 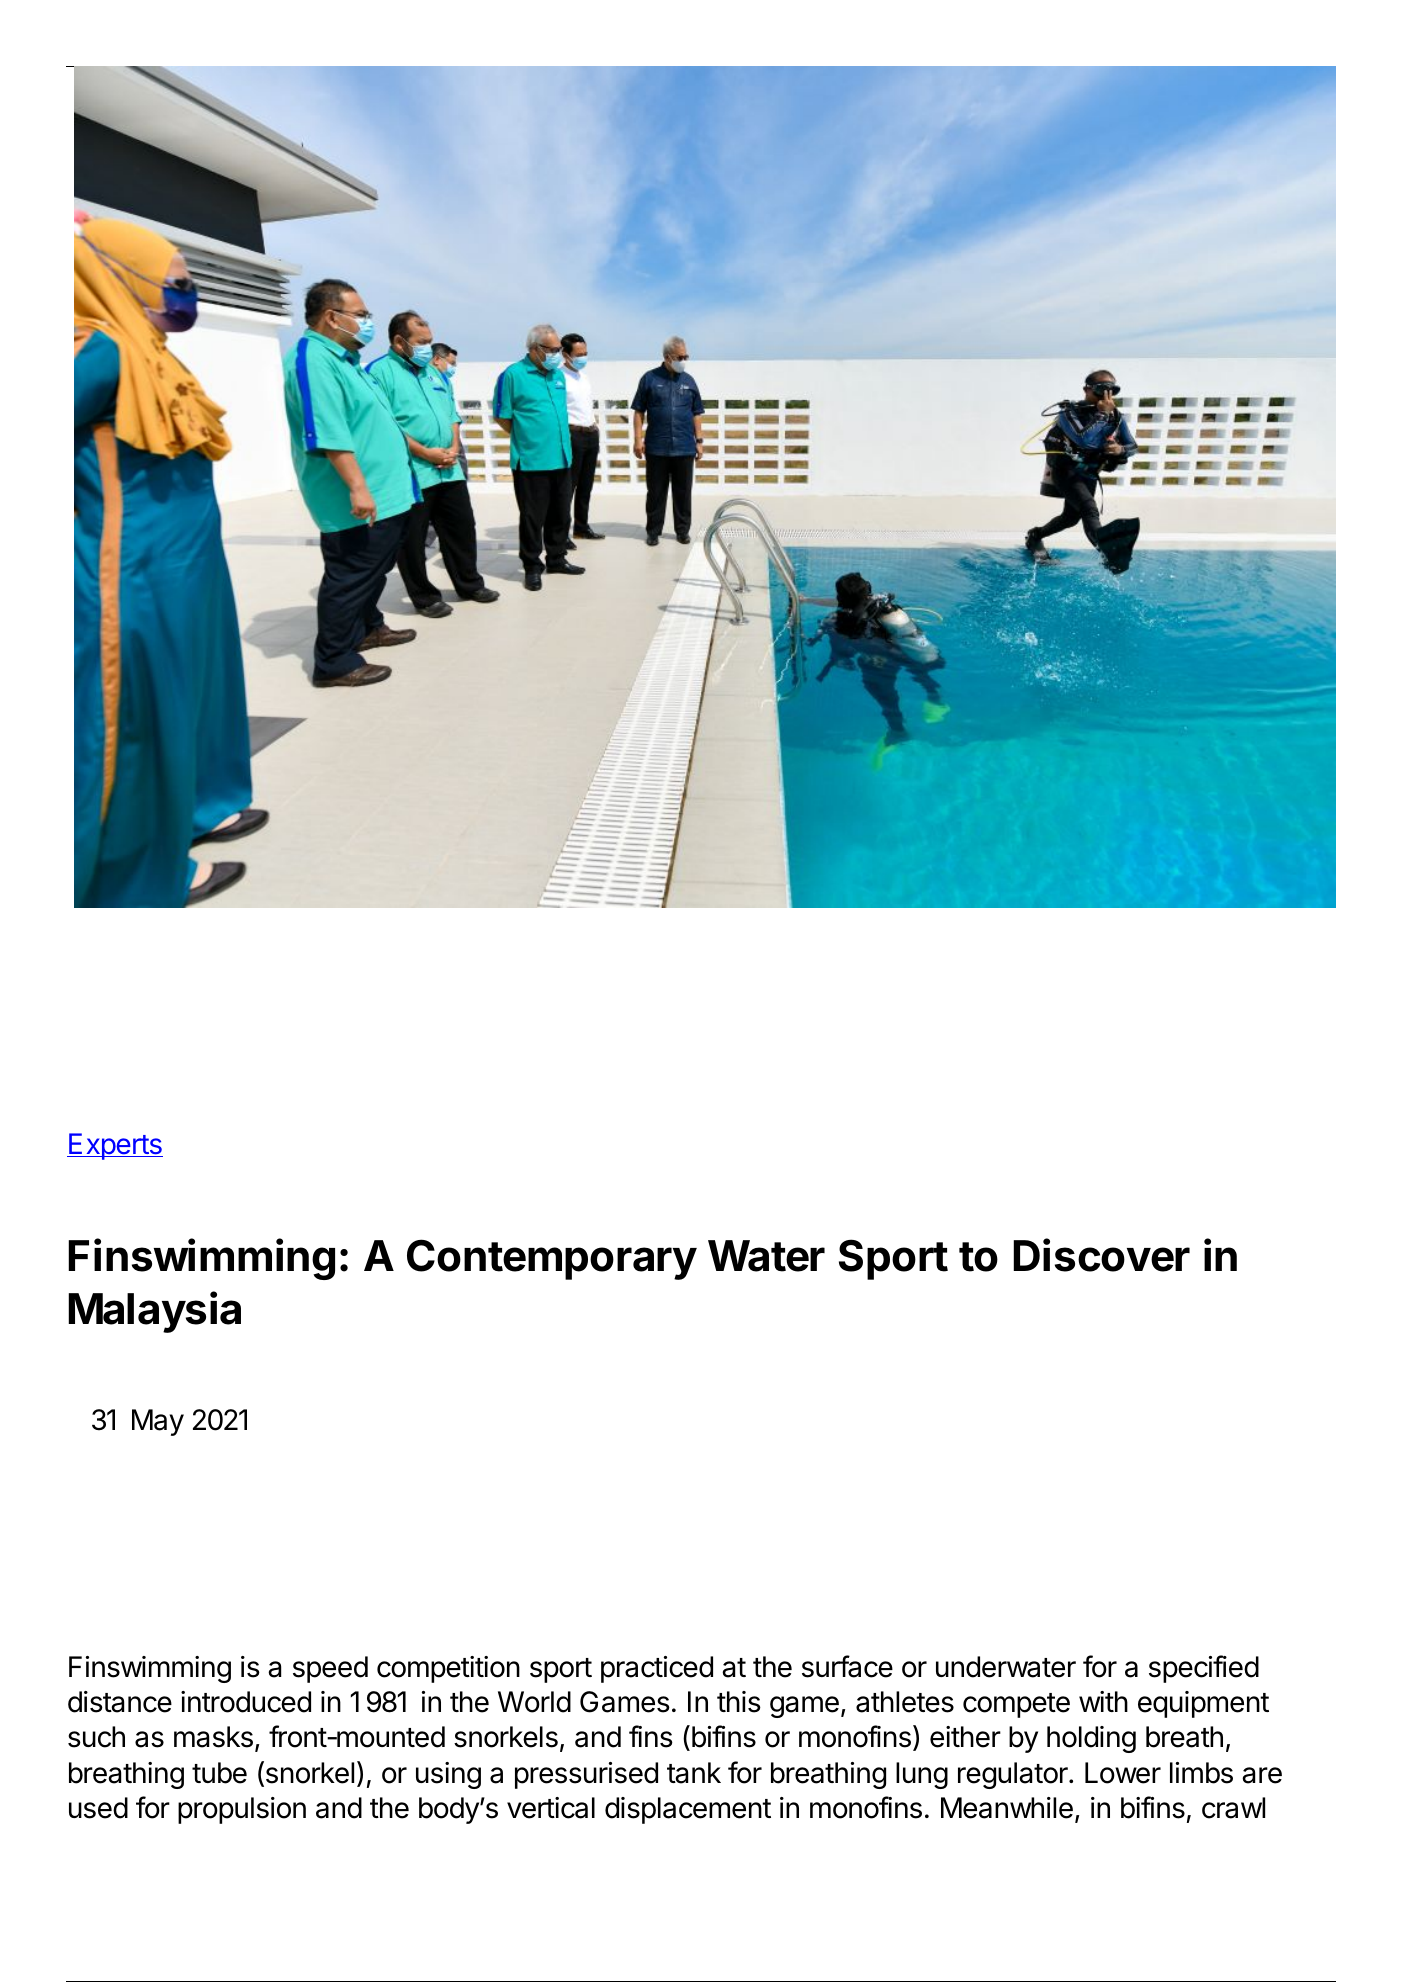 What do you see at coordinates (219, 1773) in the screenshot?
I see `tube` at bounding box center [219, 1773].
